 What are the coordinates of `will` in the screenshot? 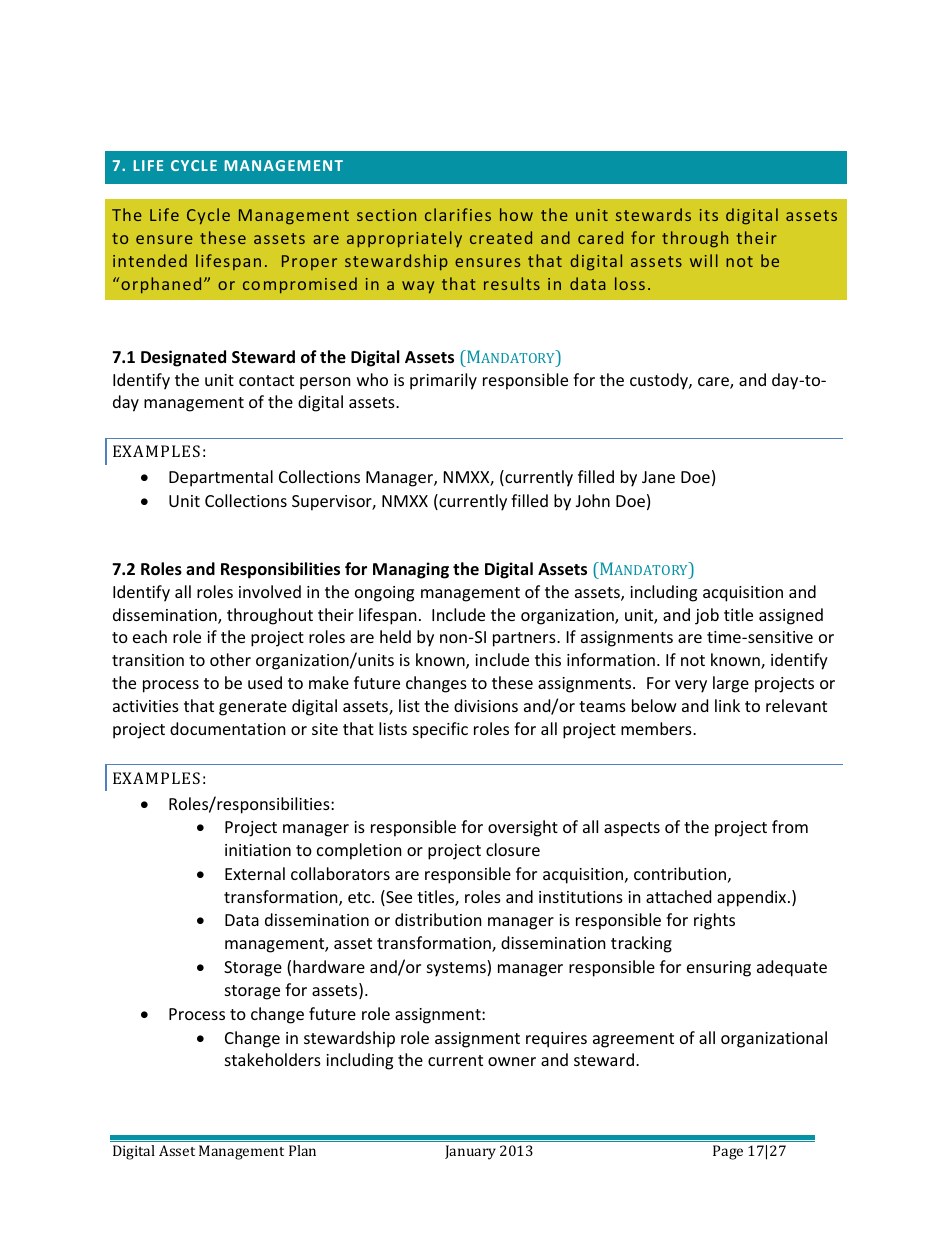 It's located at (704, 260).
